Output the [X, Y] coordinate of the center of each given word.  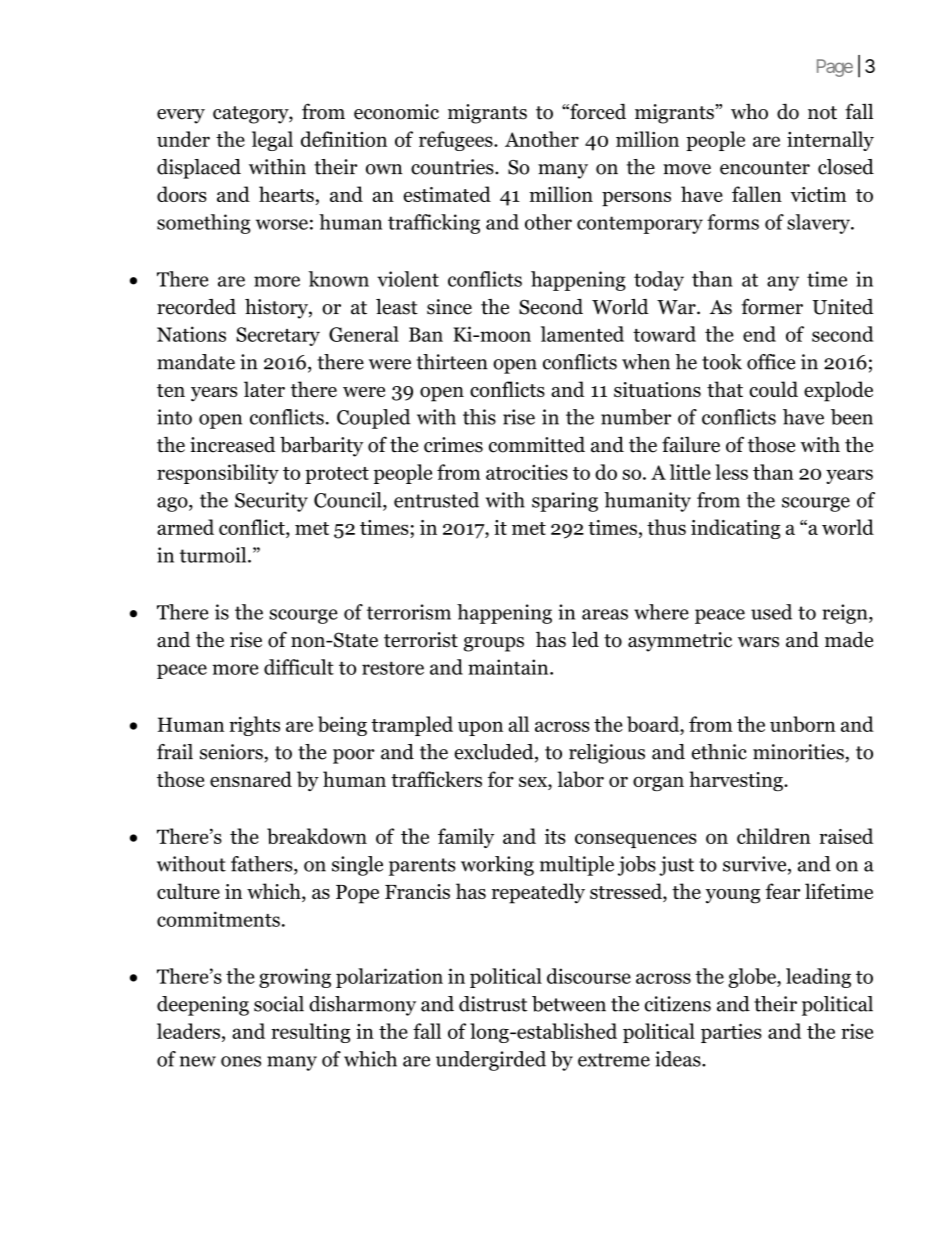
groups [494, 644]
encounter [765, 168]
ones [241, 1061]
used [771, 612]
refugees [457, 141]
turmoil [214, 555]
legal [272, 141]
